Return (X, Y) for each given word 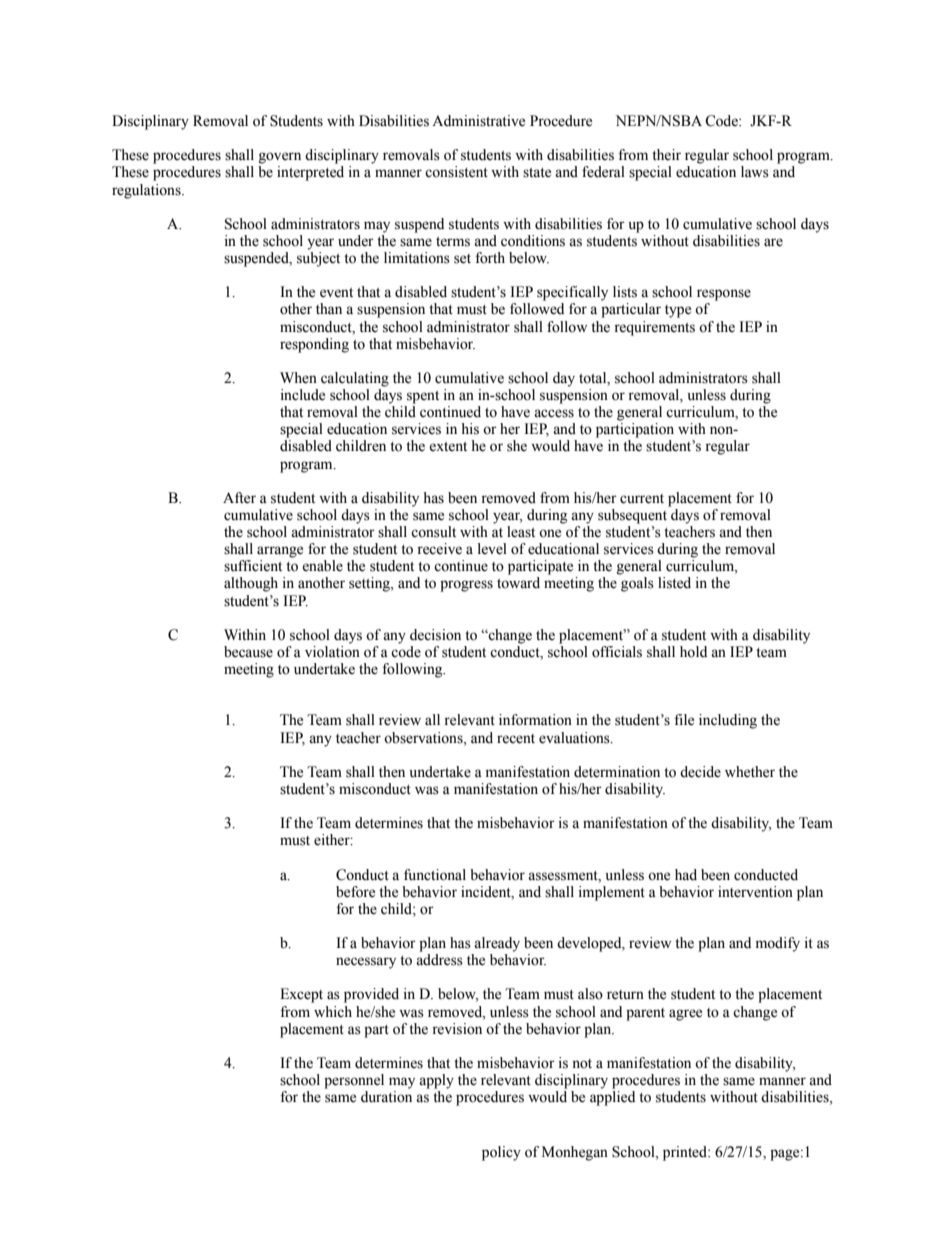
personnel (354, 1081)
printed (686, 1153)
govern (280, 158)
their (666, 155)
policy (501, 1153)
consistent (456, 172)
